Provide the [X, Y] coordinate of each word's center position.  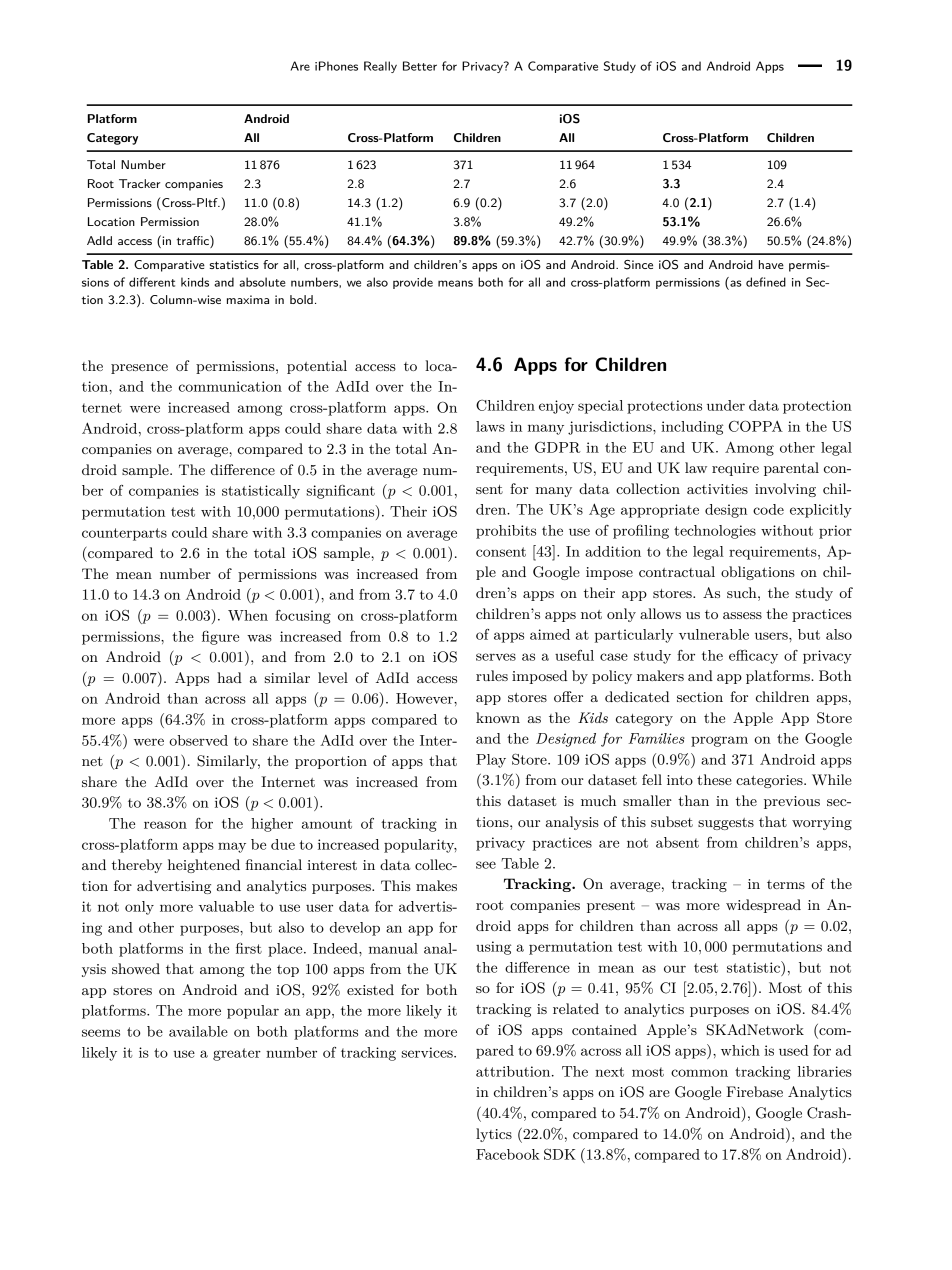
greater [237, 1054]
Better [420, 66]
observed [198, 740]
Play [491, 761]
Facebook [508, 1154]
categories [770, 781]
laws [490, 426]
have [771, 264]
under [726, 405]
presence [139, 369]
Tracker [139, 183]
